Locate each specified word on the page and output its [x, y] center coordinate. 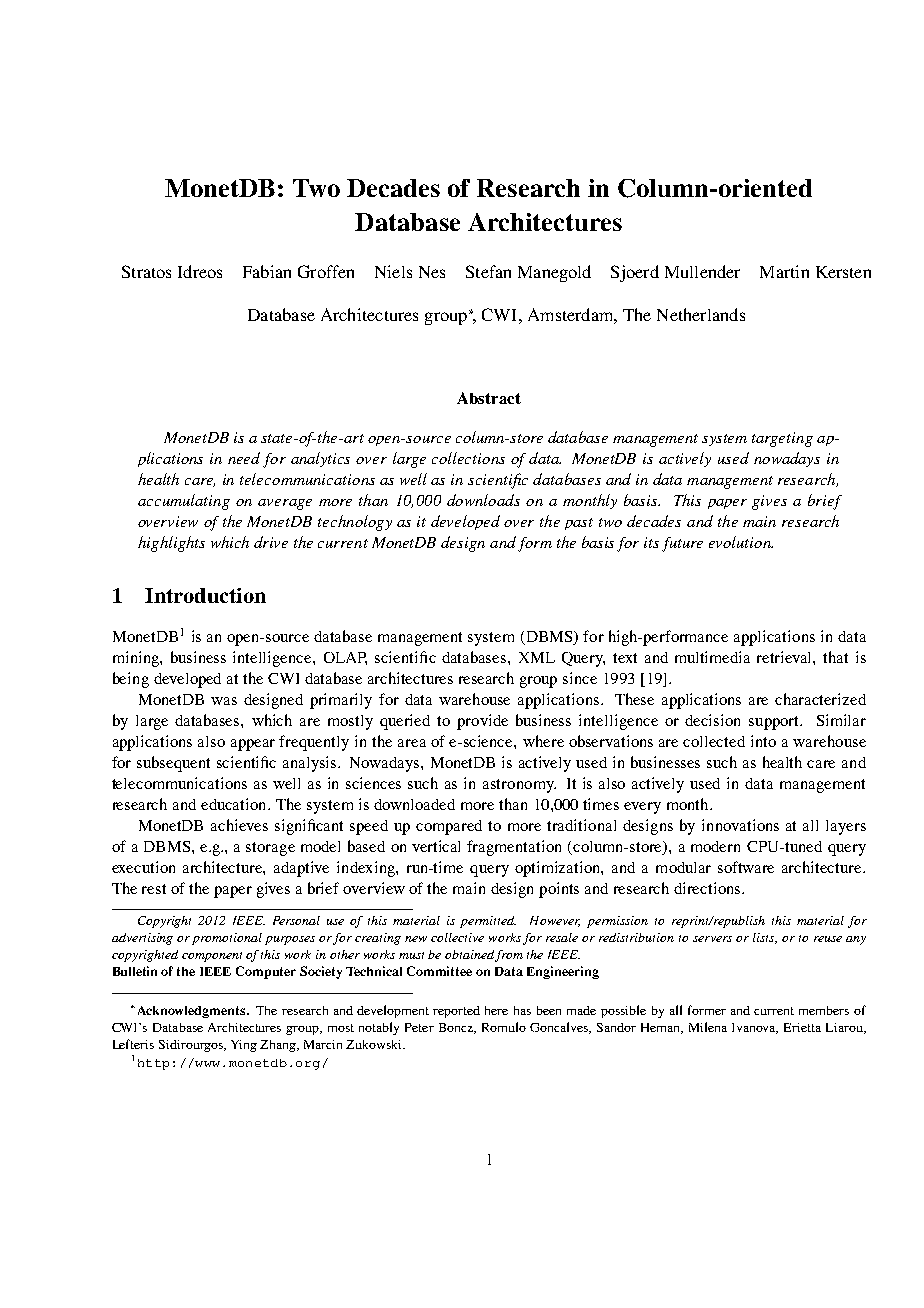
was [224, 701]
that [835, 657]
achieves [239, 825]
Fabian [267, 271]
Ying [244, 1046]
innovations [740, 825]
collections [468, 458]
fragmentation [514, 848]
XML [537, 657]
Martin [784, 271]
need [244, 458]
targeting [782, 439]
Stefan [488, 271]
